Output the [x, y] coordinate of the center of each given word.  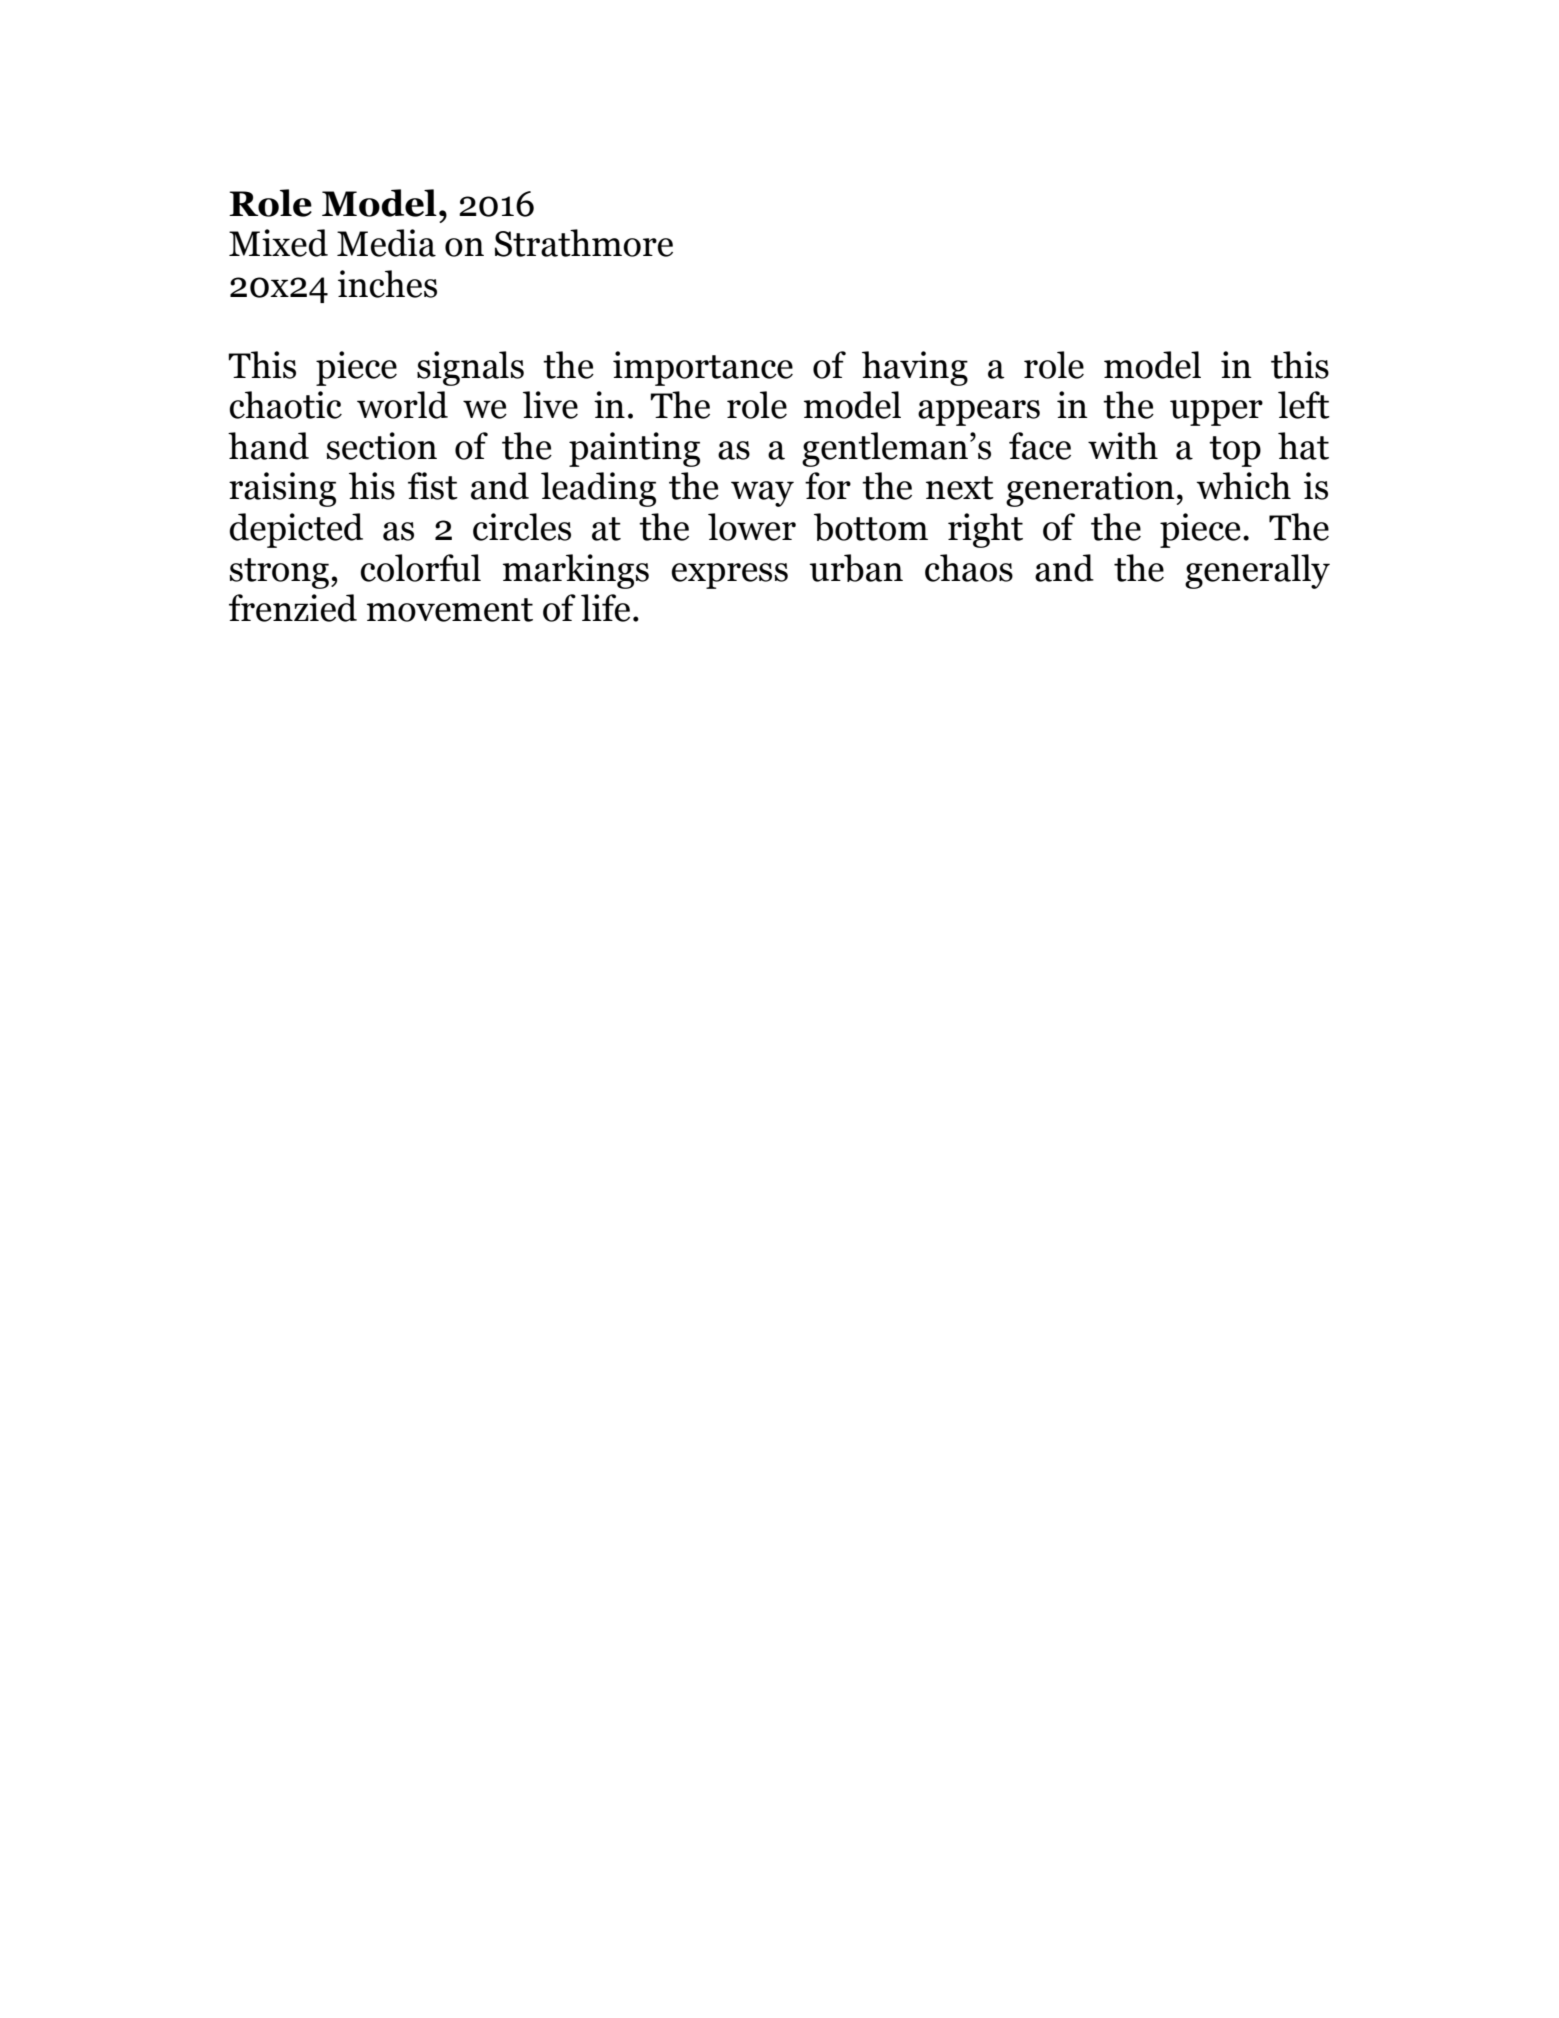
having [915, 368]
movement [450, 610]
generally [1257, 571]
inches [387, 284]
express [729, 576]
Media [386, 243]
